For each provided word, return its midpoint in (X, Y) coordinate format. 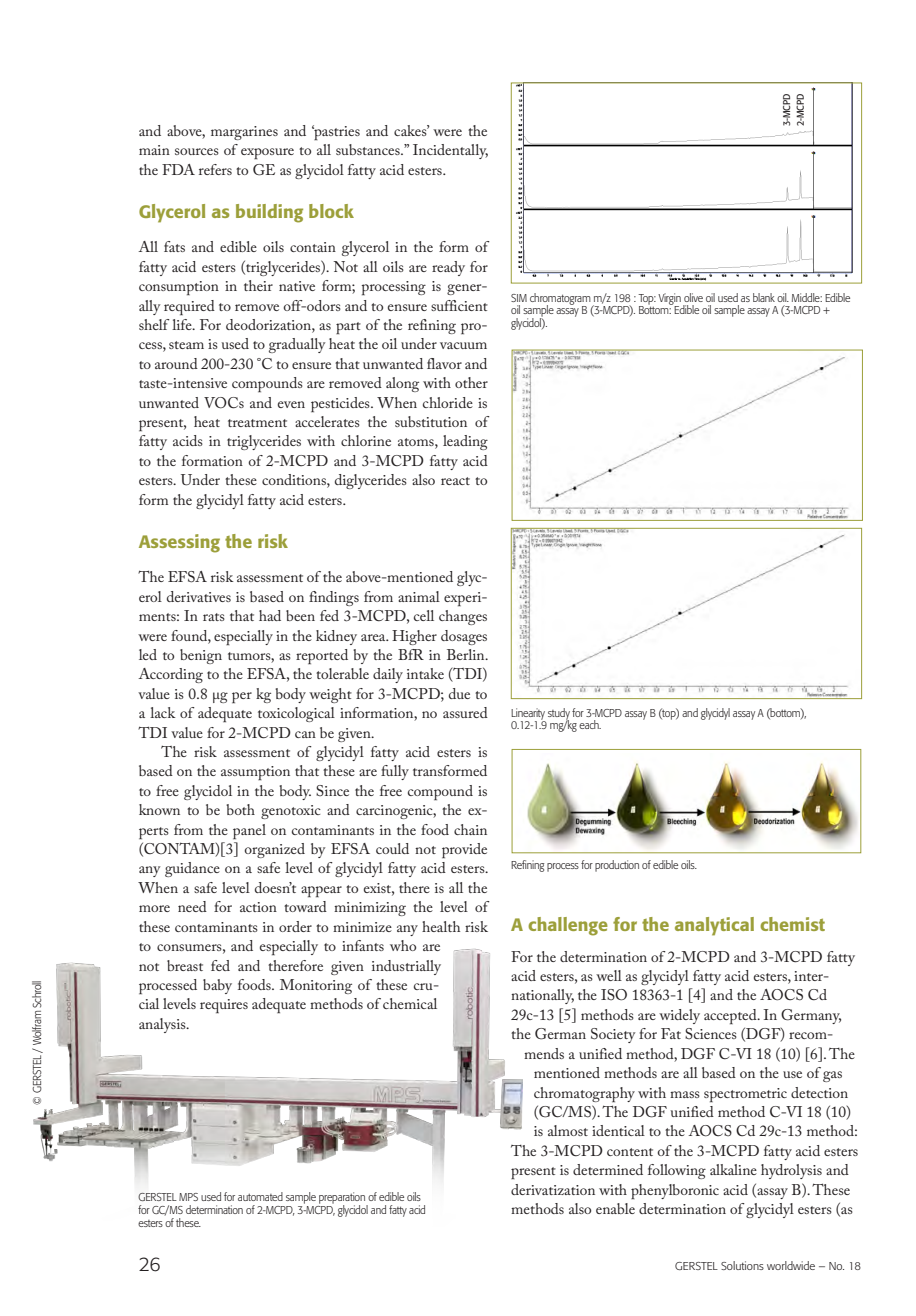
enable (615, 1208)
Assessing (179, 543)
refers (215, 169)
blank (764, 297)
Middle (807, 297)
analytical (714, 926)
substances (369, 149)
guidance (192, 869)
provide (464, 850)
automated (260, 1196)
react (455, 481)
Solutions (742, 1265)
